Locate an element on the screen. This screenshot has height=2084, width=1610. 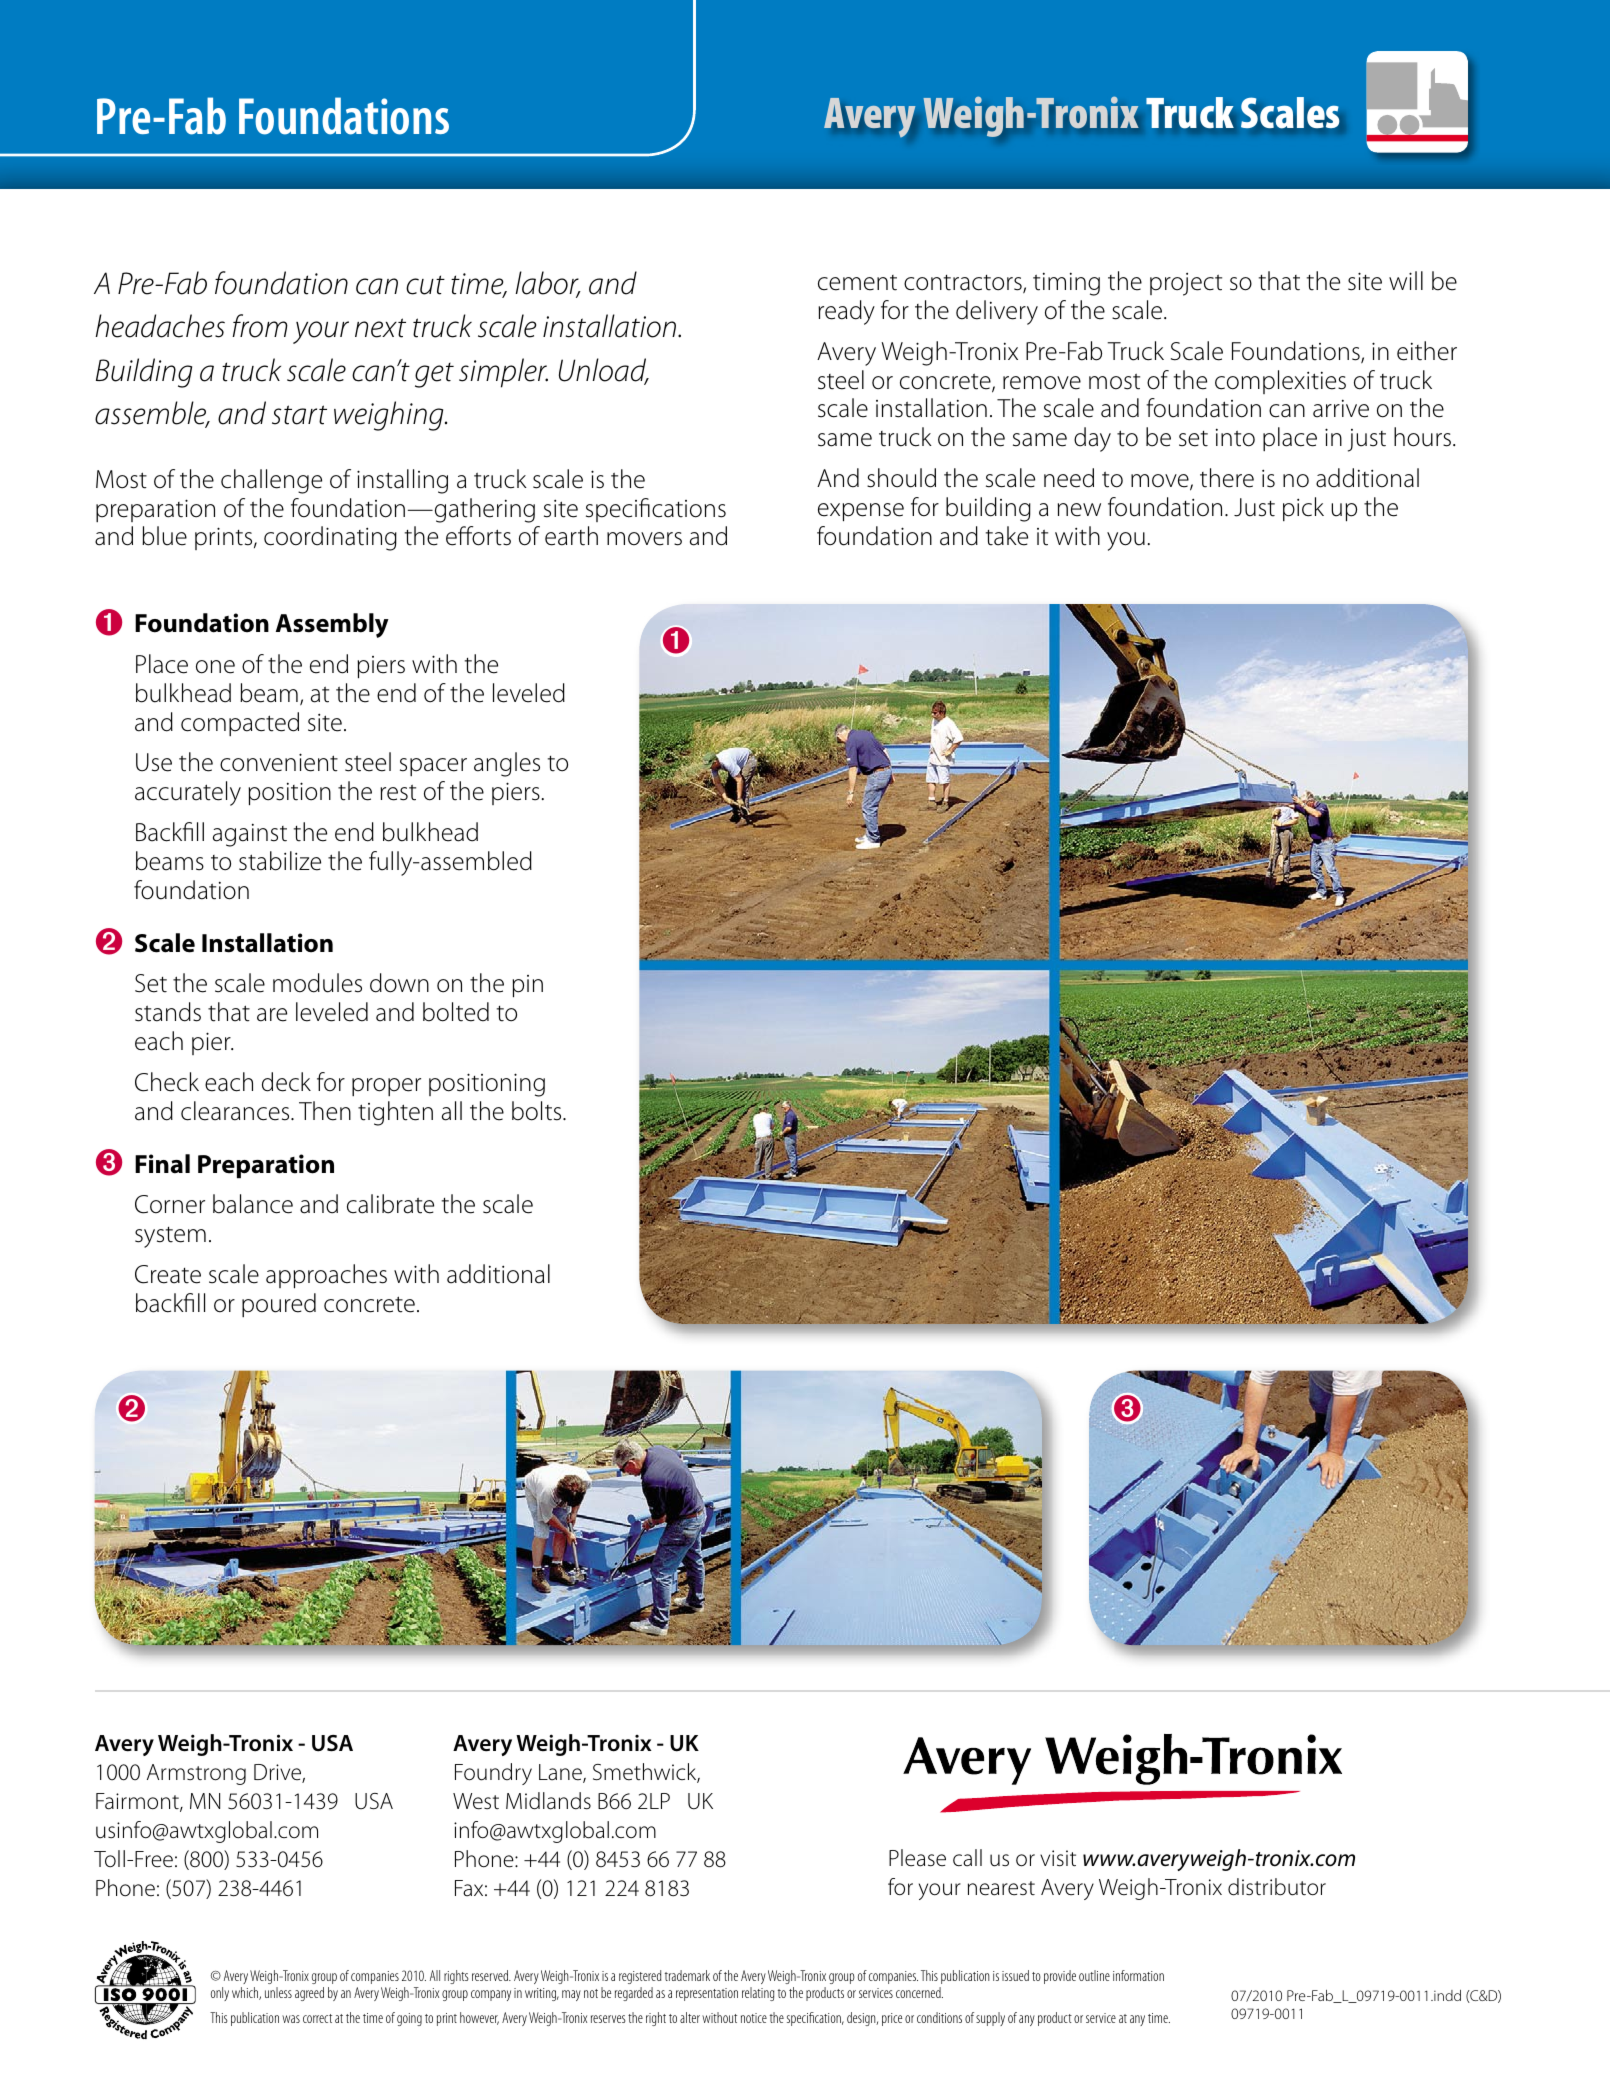
agreed is located at coordinates (309, 1994).
